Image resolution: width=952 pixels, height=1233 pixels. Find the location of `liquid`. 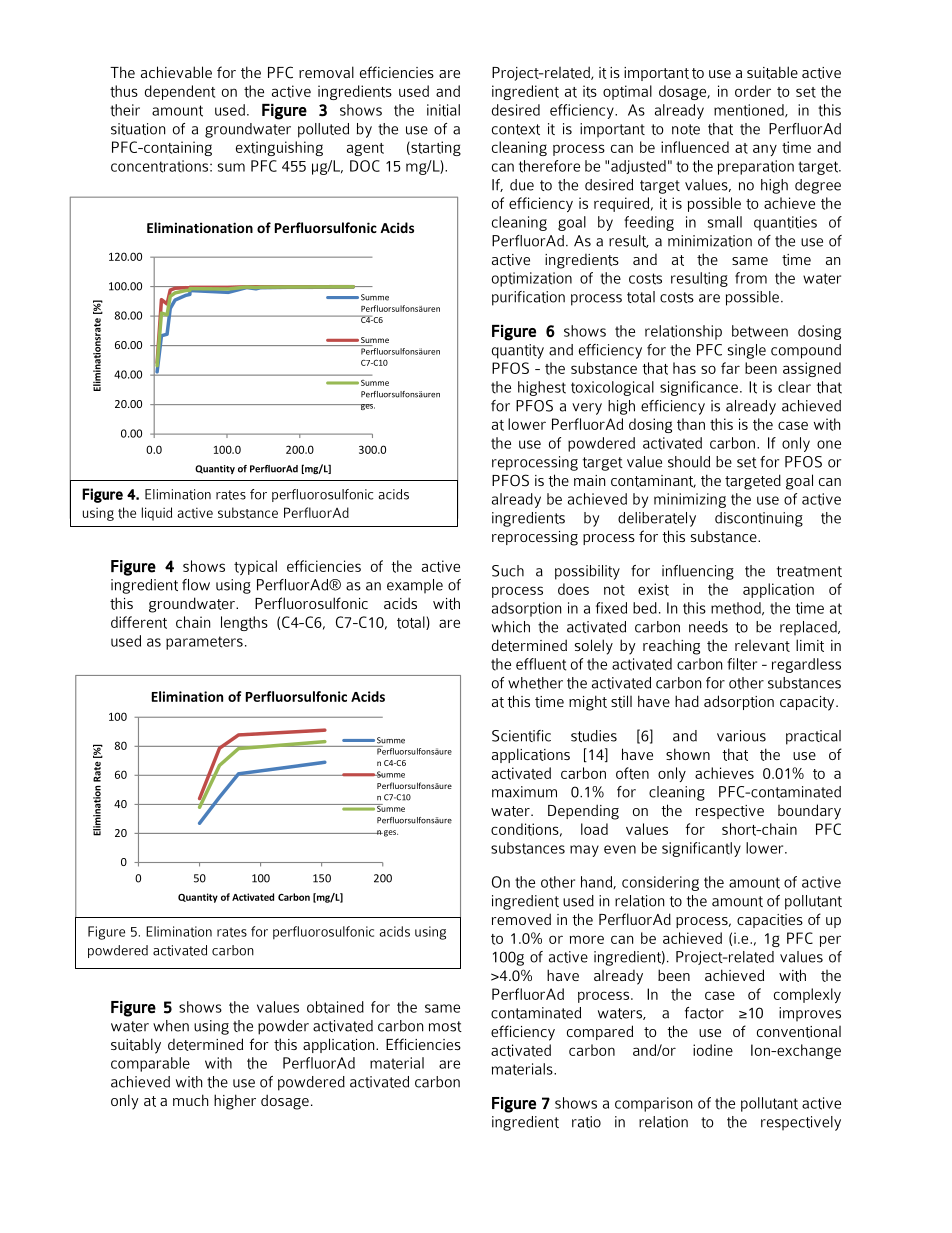

liquid is located at coordinates (157, 514).
